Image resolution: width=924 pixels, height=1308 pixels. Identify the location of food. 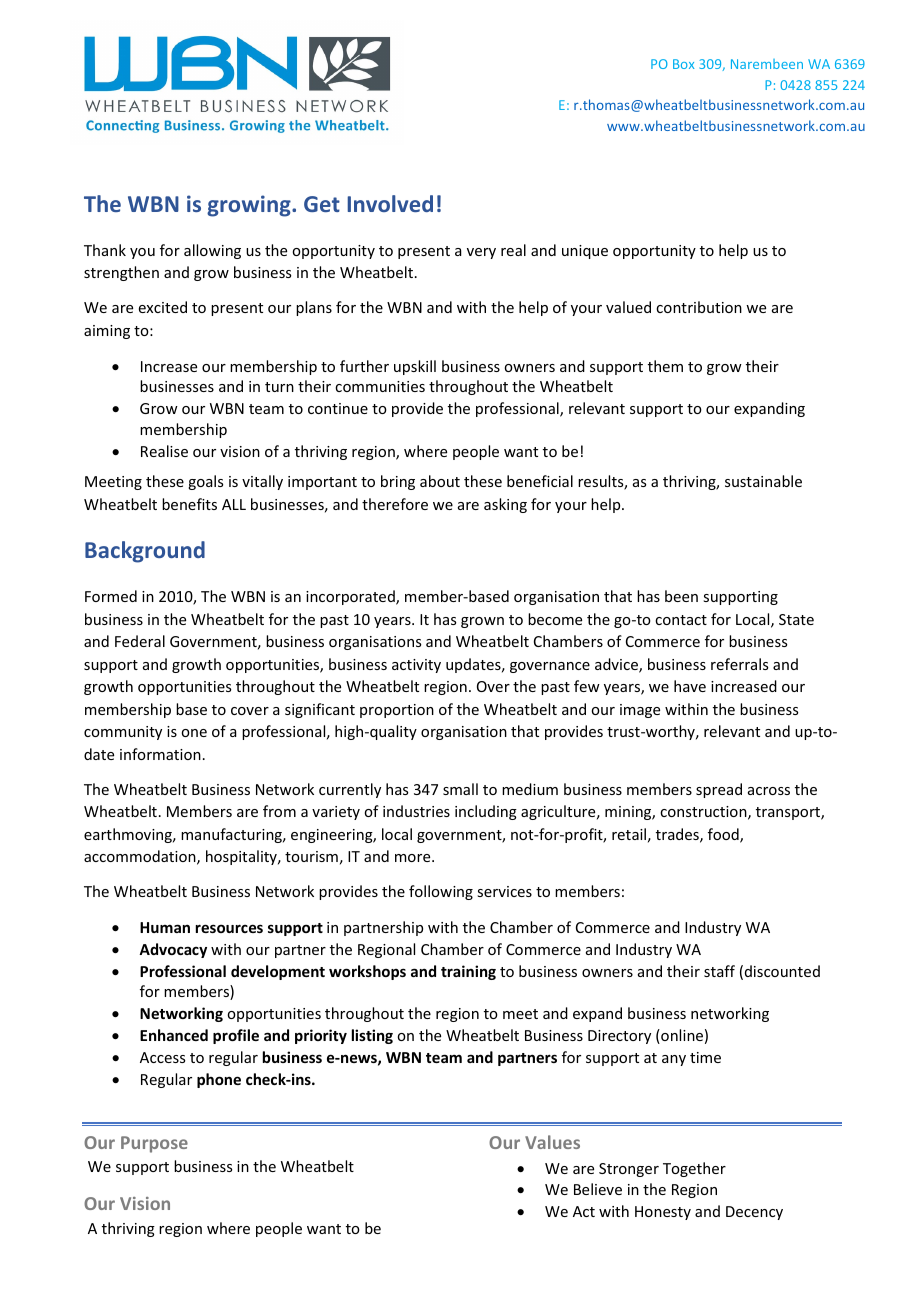
(724, 835).
